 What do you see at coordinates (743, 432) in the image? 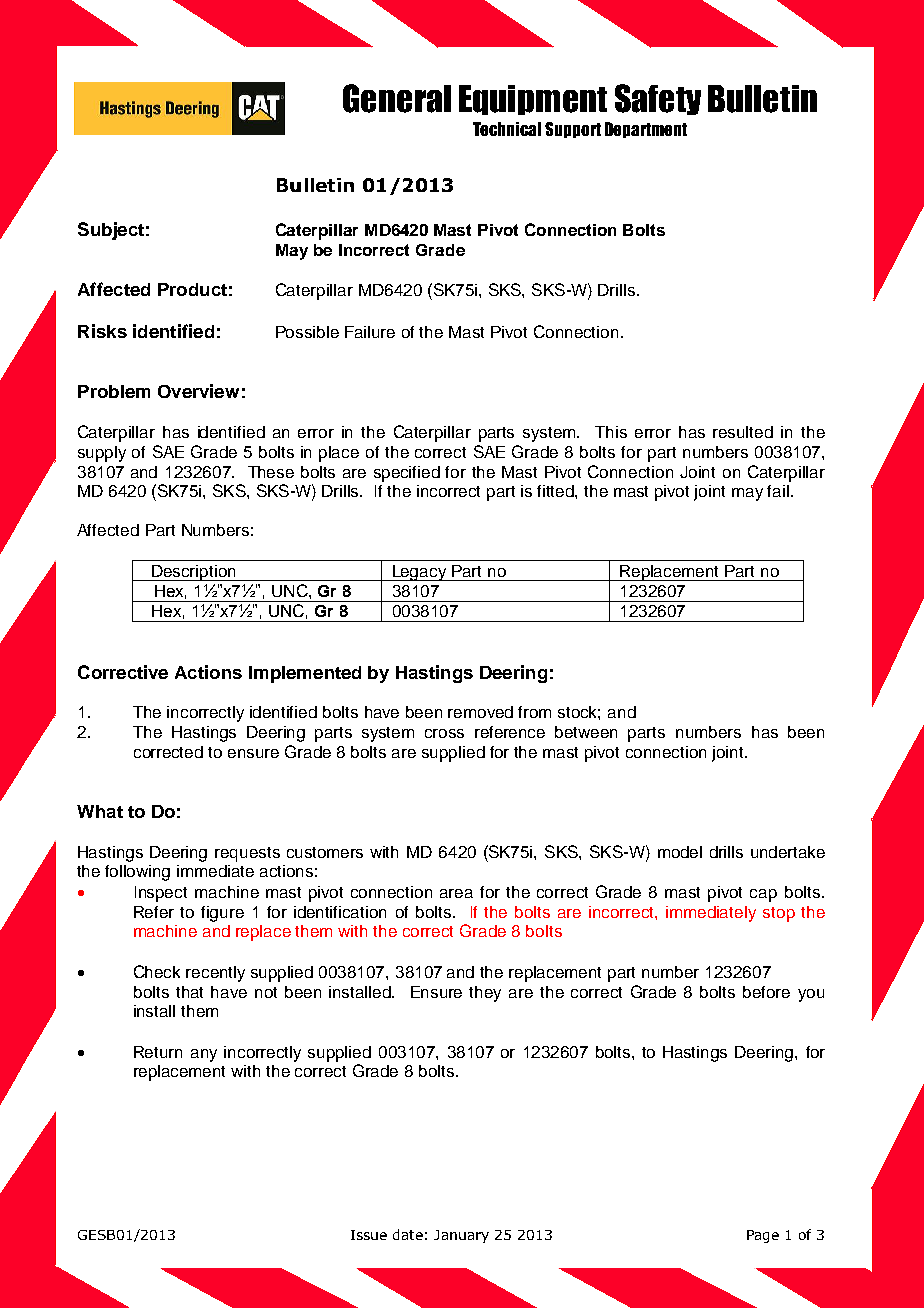
I see `resulted` at bounding box center [743, 432].
